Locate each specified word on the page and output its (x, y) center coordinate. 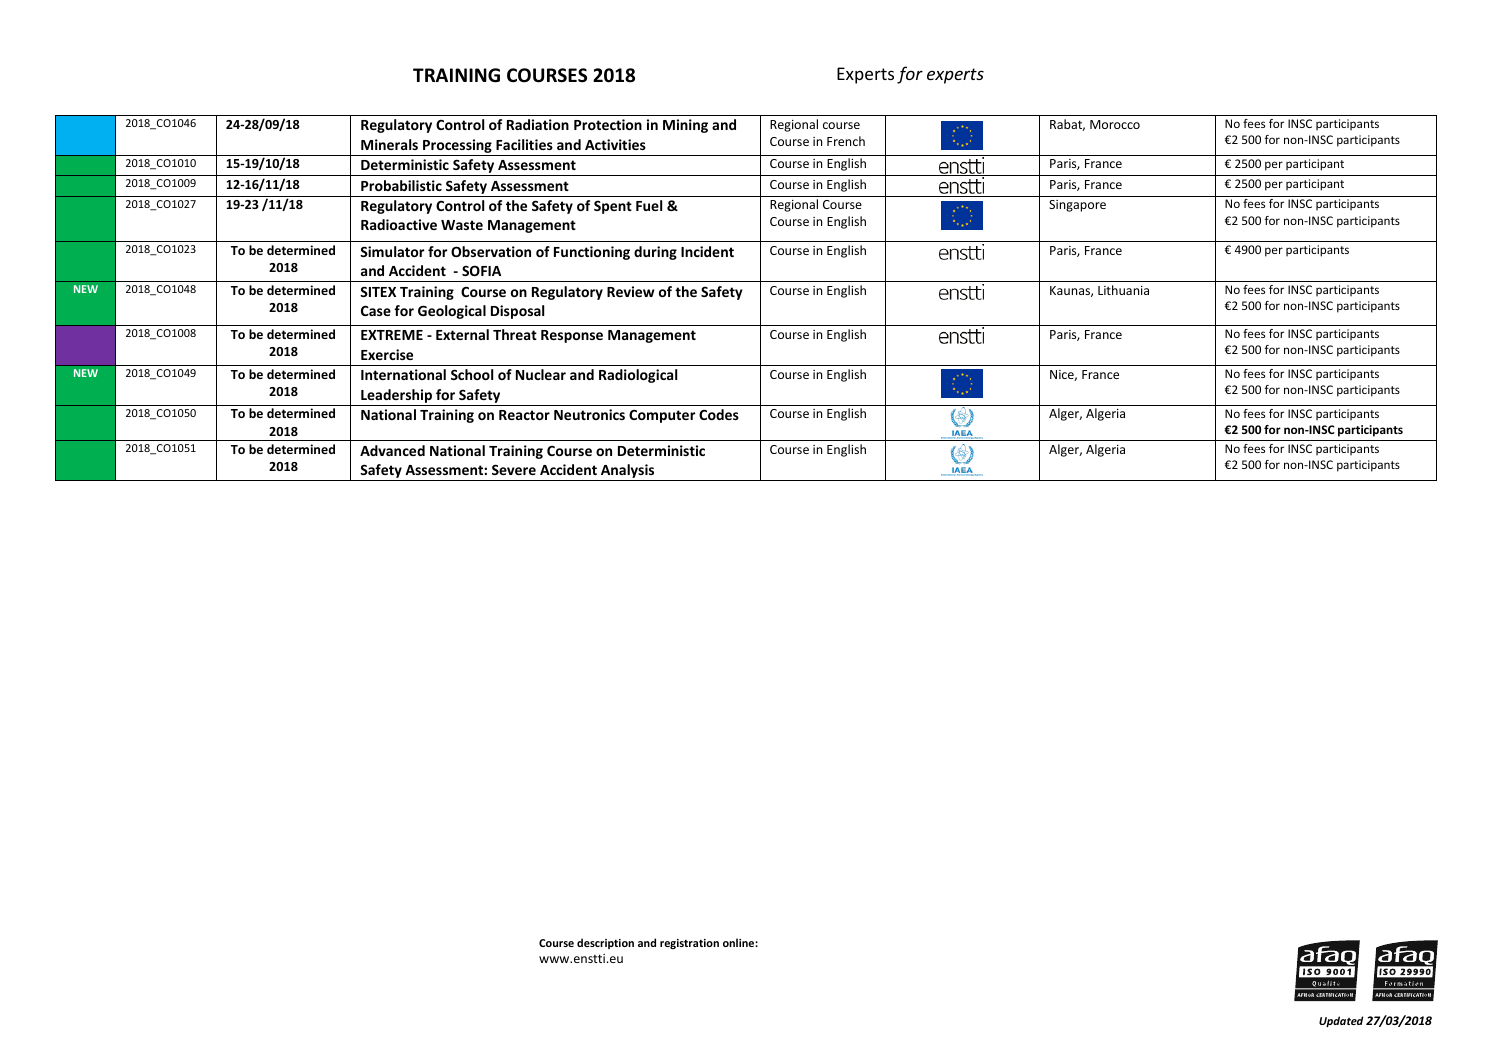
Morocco (1115, 124)
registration (689, 944)
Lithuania (1123, 290)
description (605, 943)
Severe (514, 469)
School (472, 374)
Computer (662, 416)
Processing (457, 147)
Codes (719, 414)
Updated (1341, 1021)
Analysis (628, 472)
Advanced (392, 450)
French (846, 141)
